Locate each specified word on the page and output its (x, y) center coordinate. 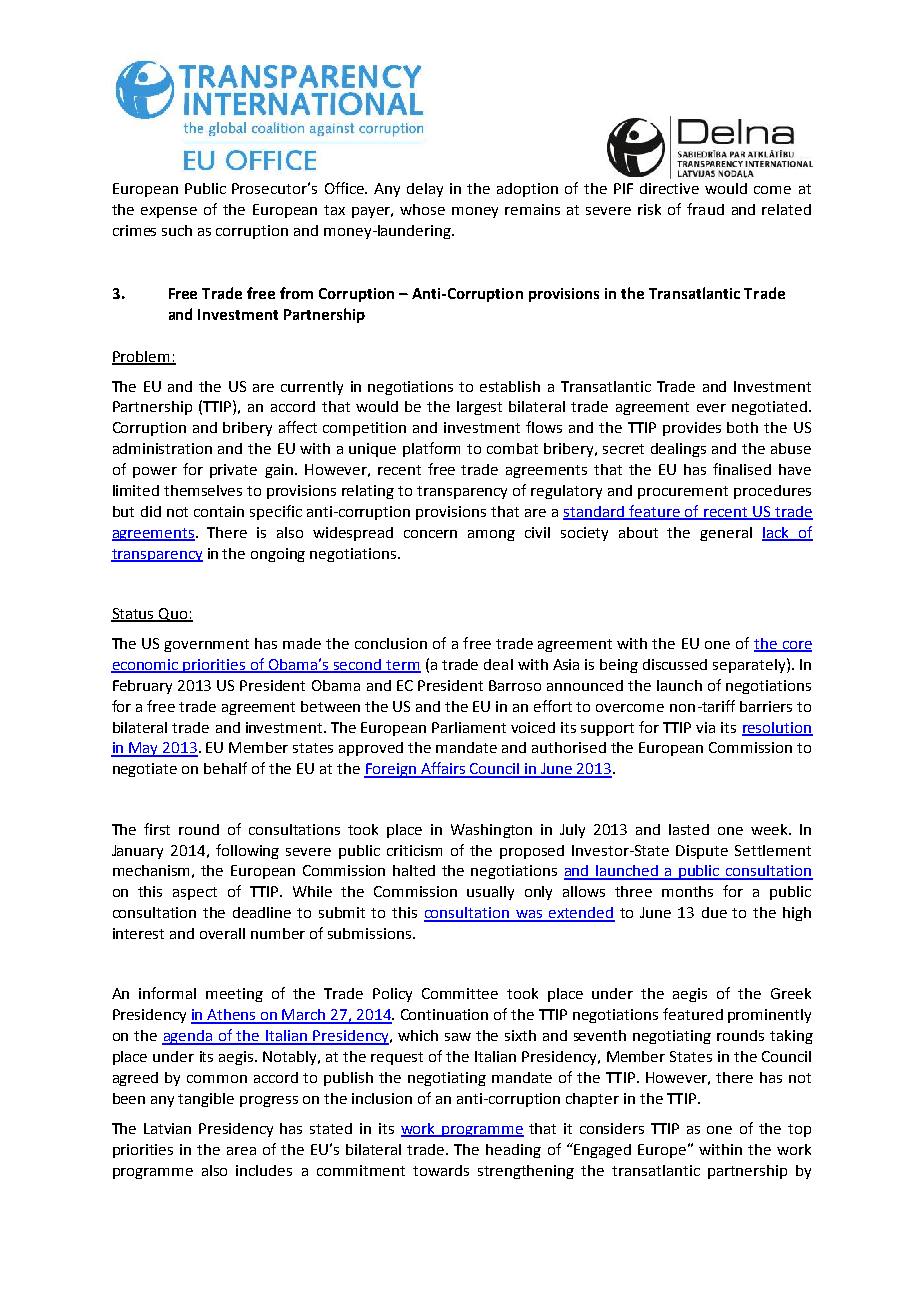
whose (422, 209)
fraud (705, 209)
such (177, 230)
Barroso (515, 685)
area (241, 1151)
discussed (675, 664)
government (206, 645)
